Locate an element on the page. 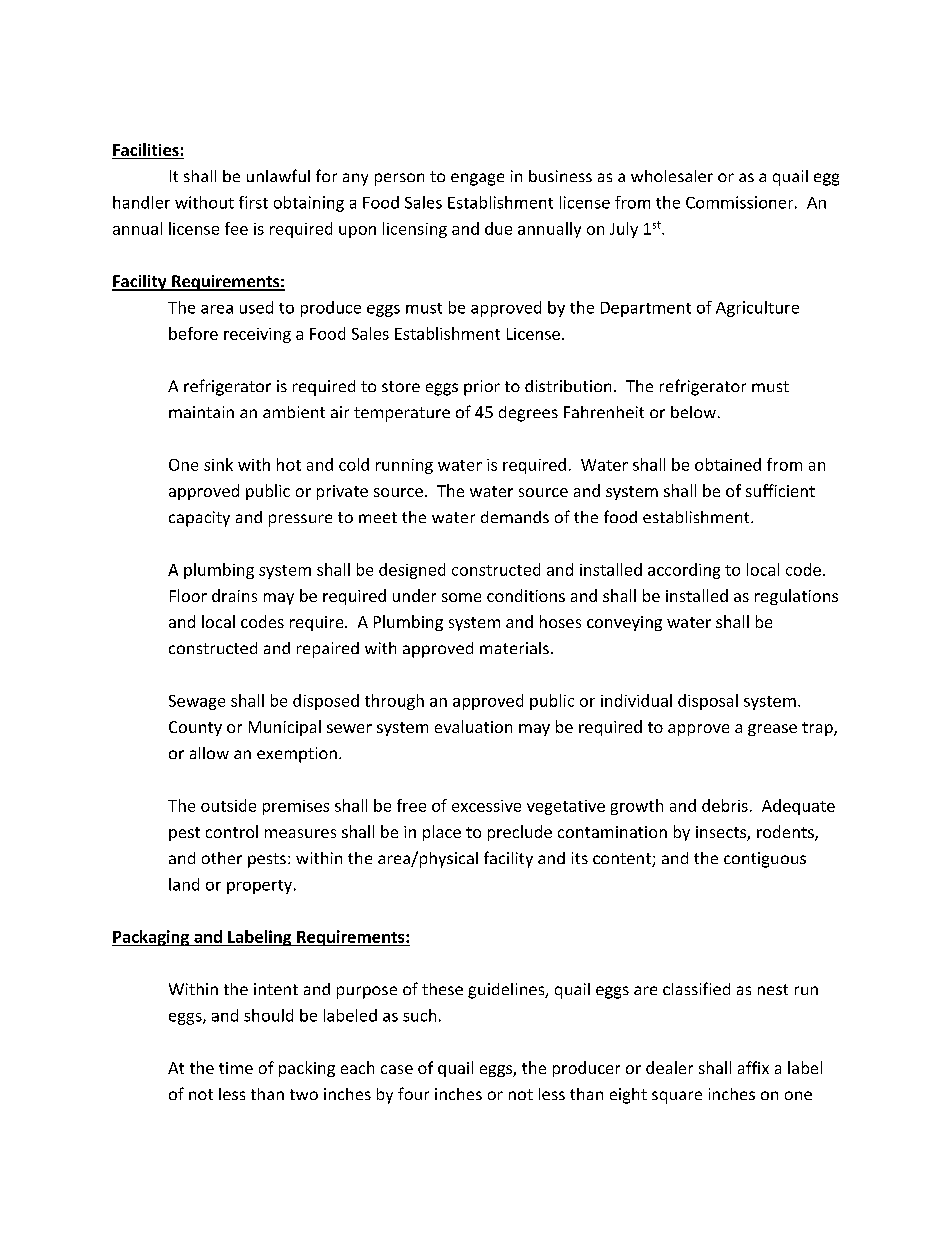  first is located at coordinates (253, 202).
